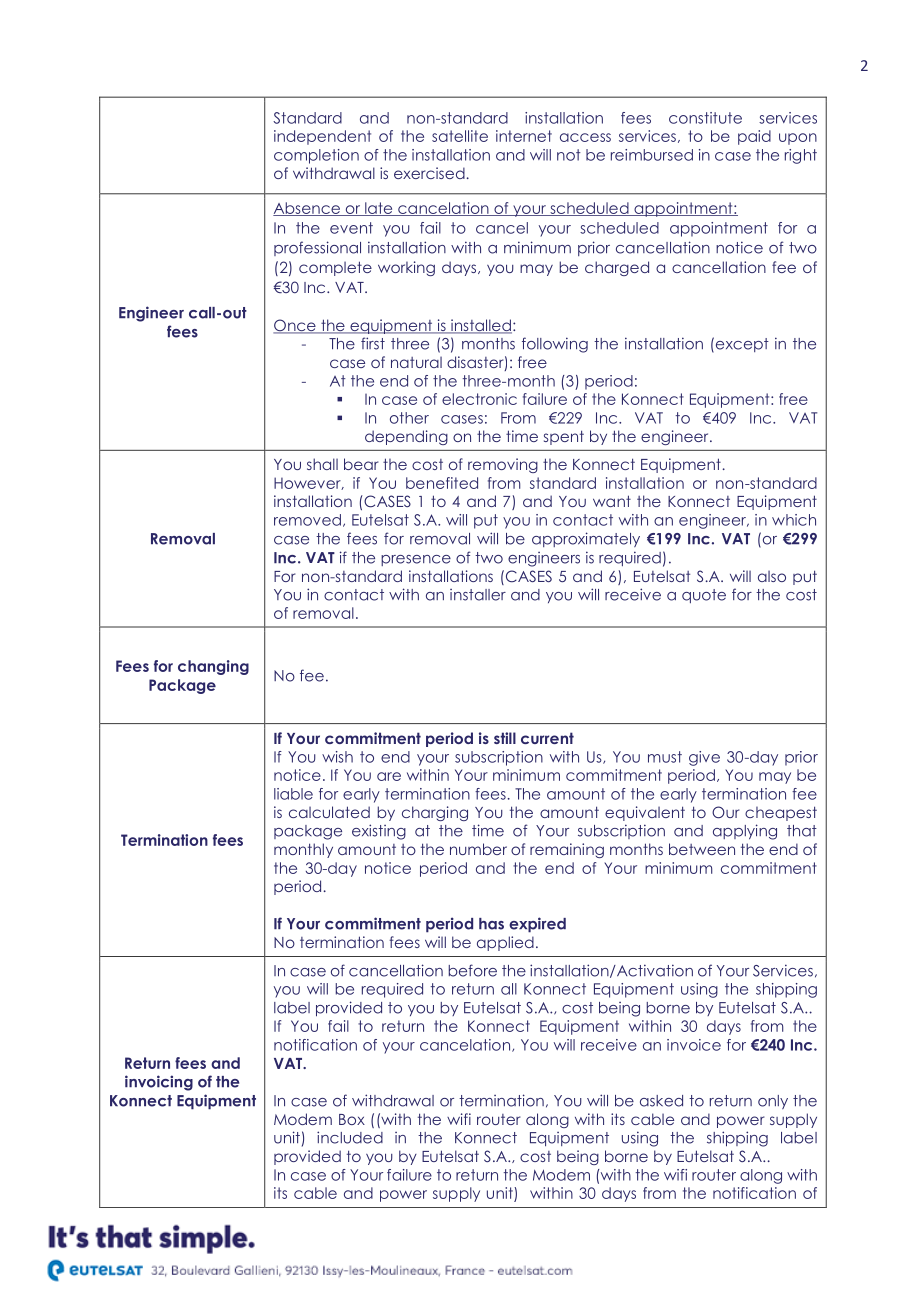  I want to click on Box, so click(352, 1119).
